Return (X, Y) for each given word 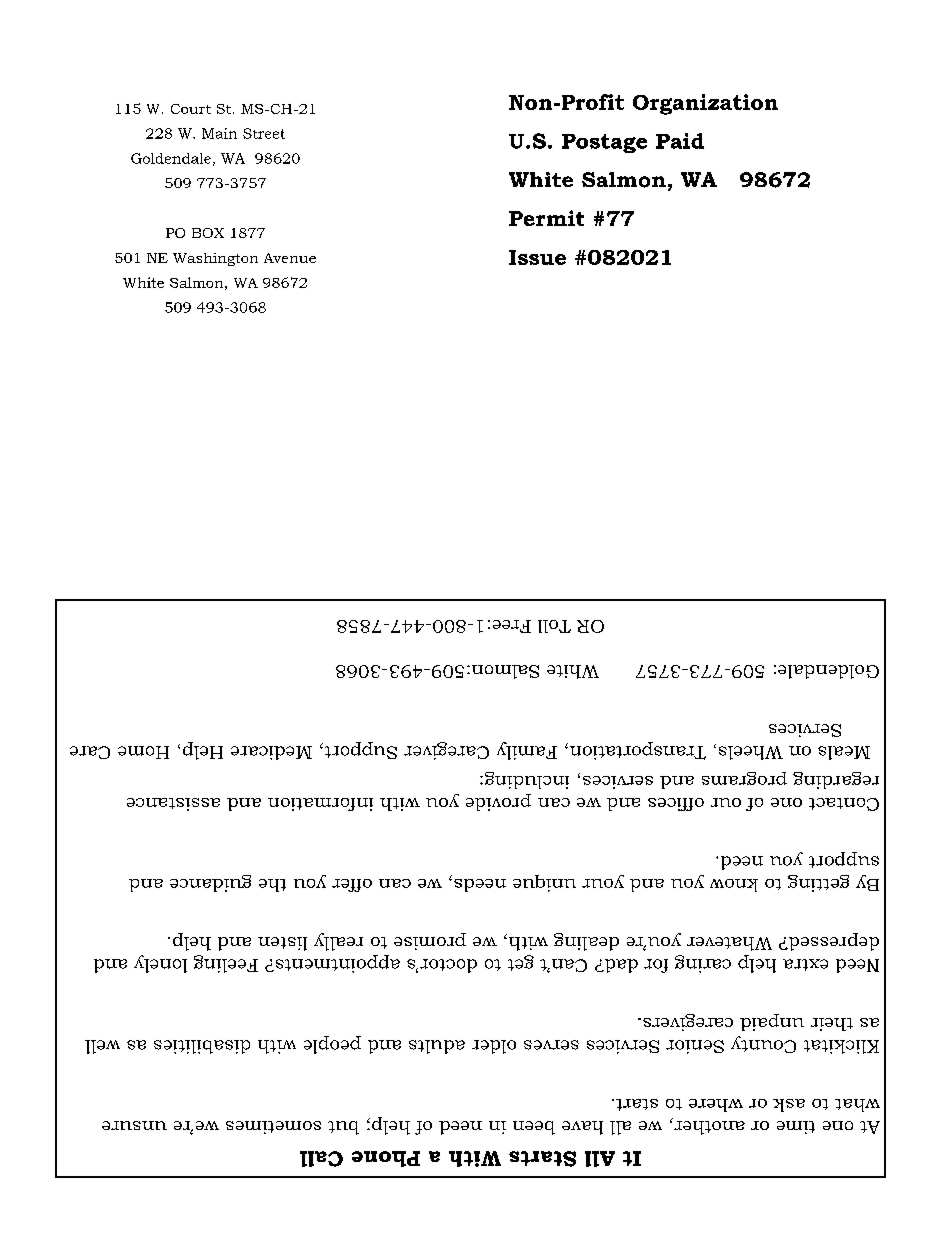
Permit (546, 218)
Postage (604, 143)
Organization (705, 104)
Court (191, 109)
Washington (215, 259)
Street (264, 133)
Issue (537, 257)
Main (219, 133)
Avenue (290, 258)
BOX (208, 233)
